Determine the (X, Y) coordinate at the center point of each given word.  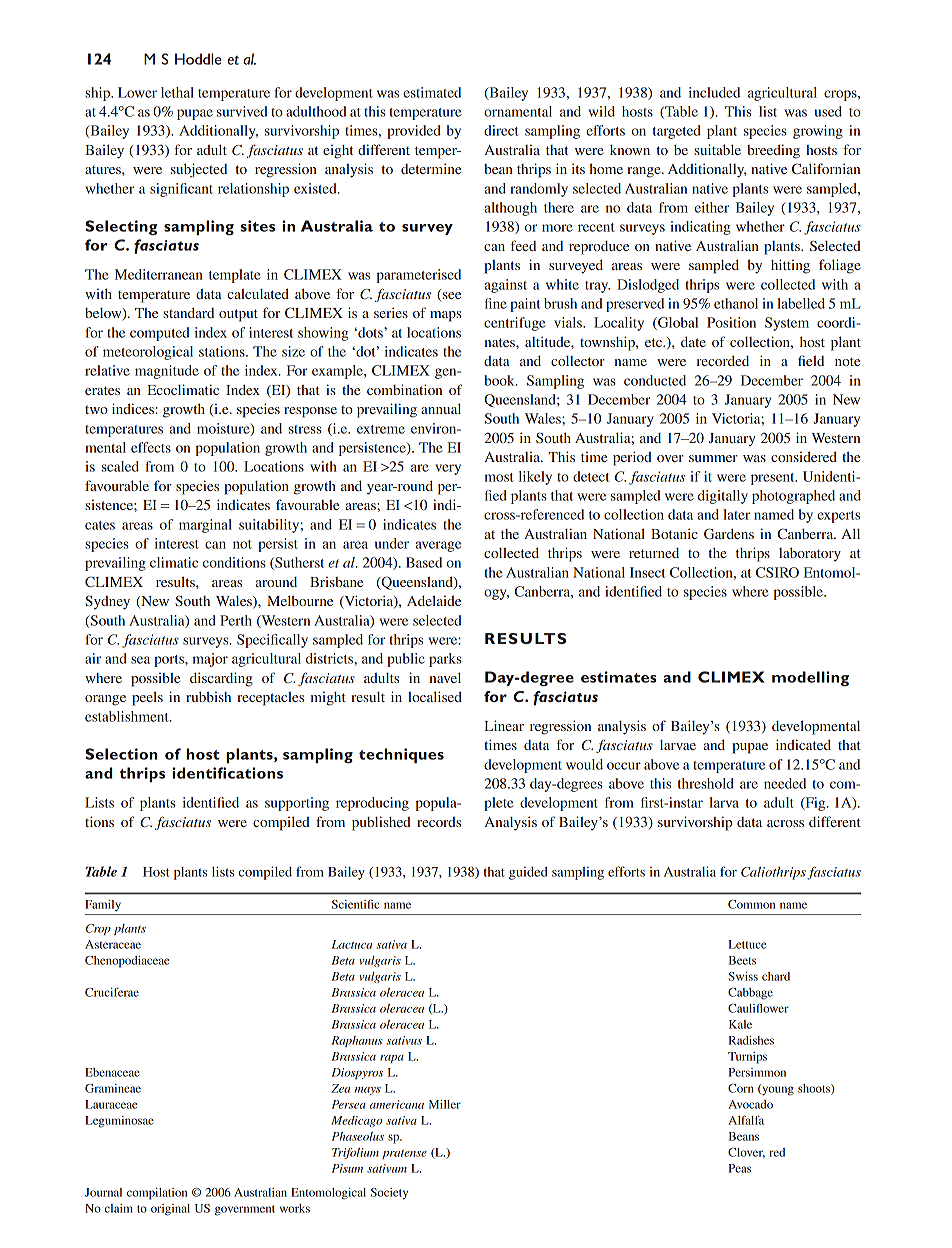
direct (501, 130)
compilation (157, 1194)
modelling (810, 678)
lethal (177, 92)
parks (445, 660)
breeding (773, 151)
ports (170, 661)
